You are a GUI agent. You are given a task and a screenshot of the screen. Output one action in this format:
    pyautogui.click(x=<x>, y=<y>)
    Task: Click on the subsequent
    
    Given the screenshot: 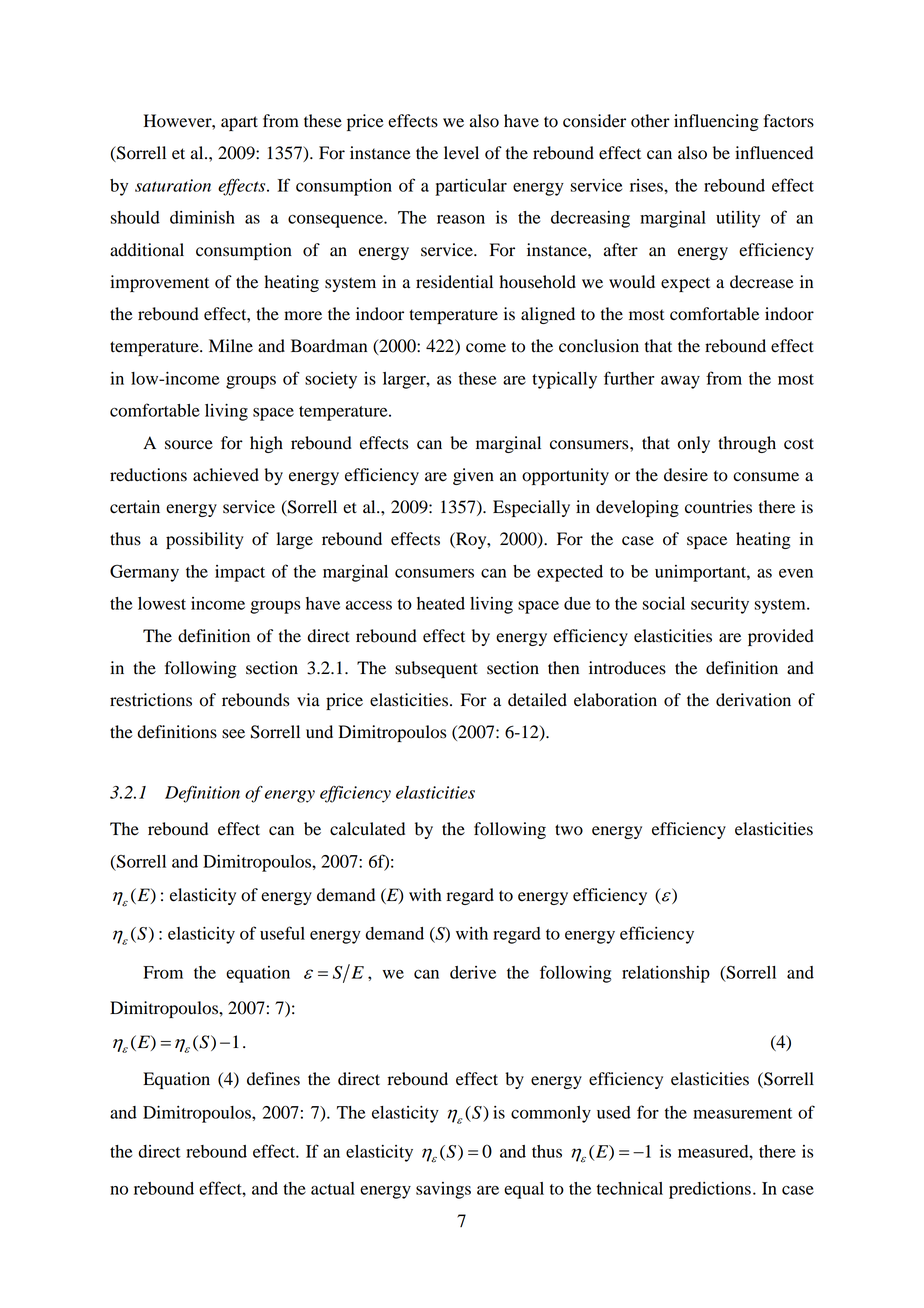 What is the action you would take?
    pyautogui.click(x=436, y=669)
